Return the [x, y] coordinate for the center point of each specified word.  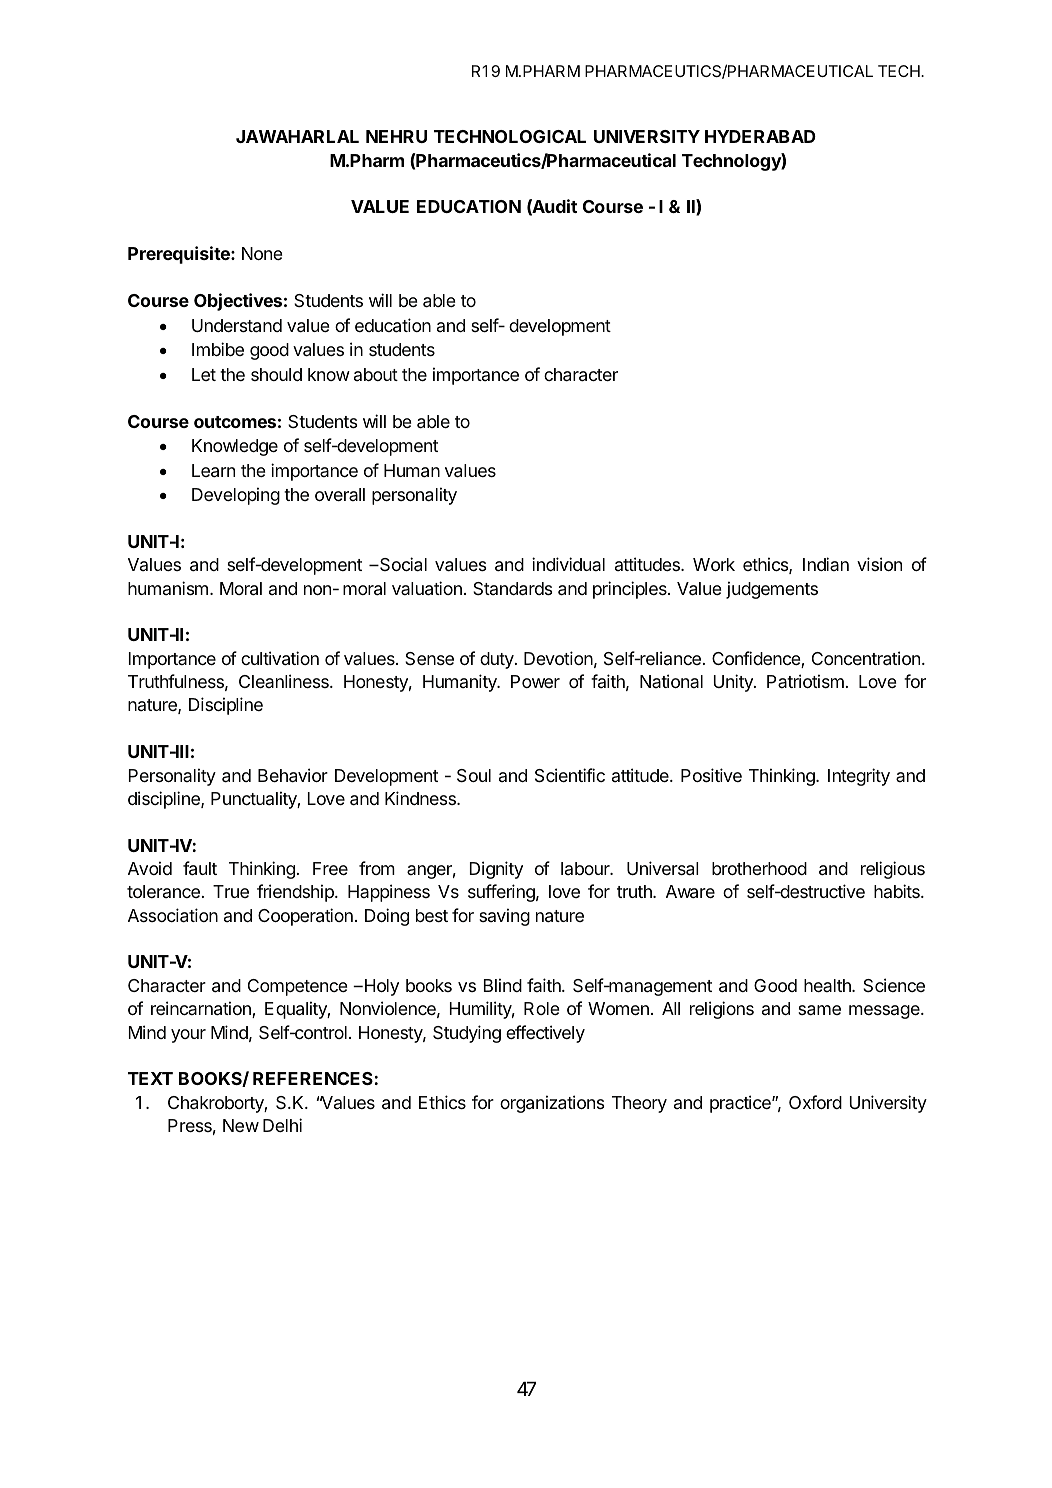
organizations [552, 1104]
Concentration [866, 658]
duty [498, 660]
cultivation [280, 658]
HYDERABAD [760, 136]
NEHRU [396, 136]
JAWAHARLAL [297, 136]
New [241, 1125]
